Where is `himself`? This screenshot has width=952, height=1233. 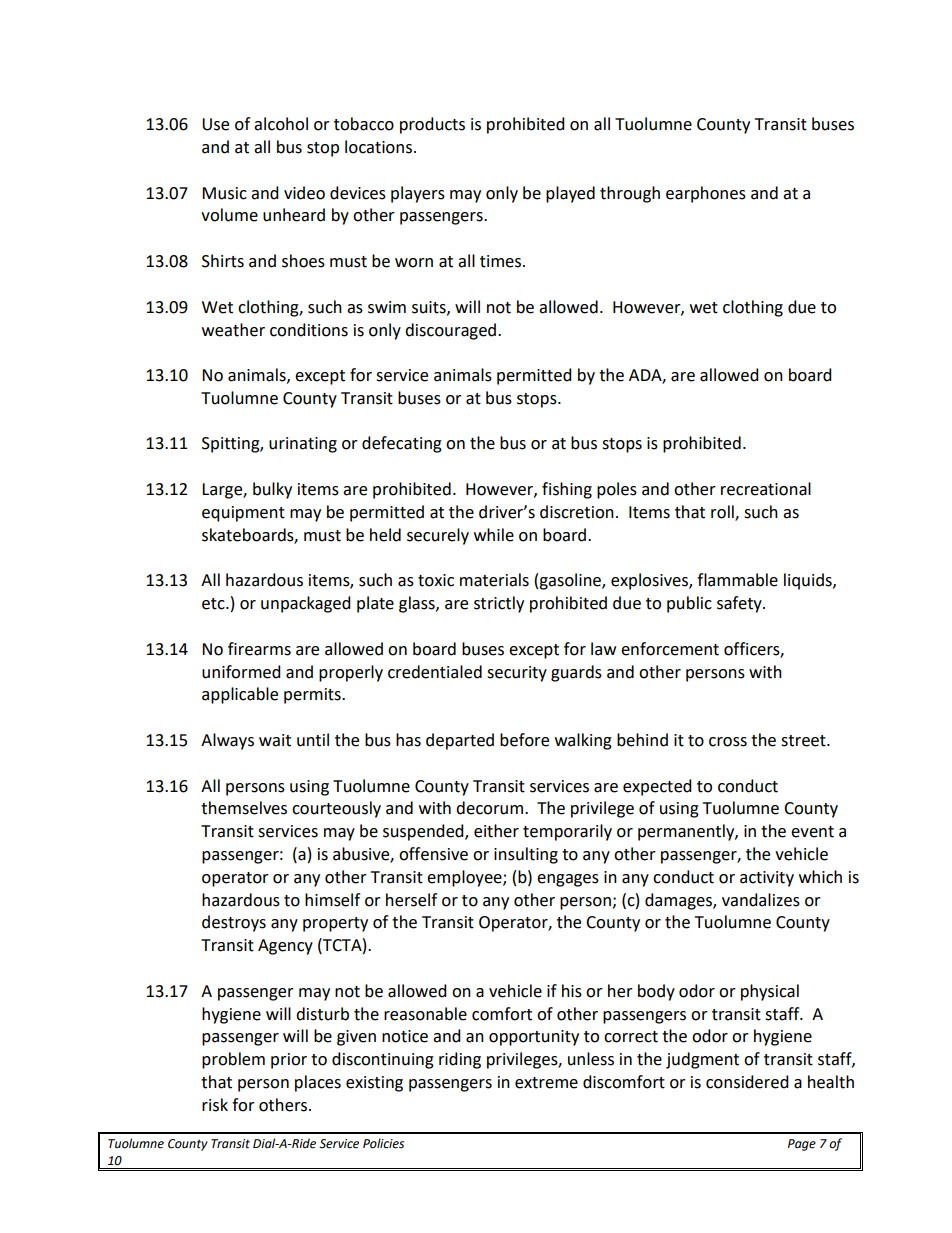
himself is located at coordinates (332, 900).
